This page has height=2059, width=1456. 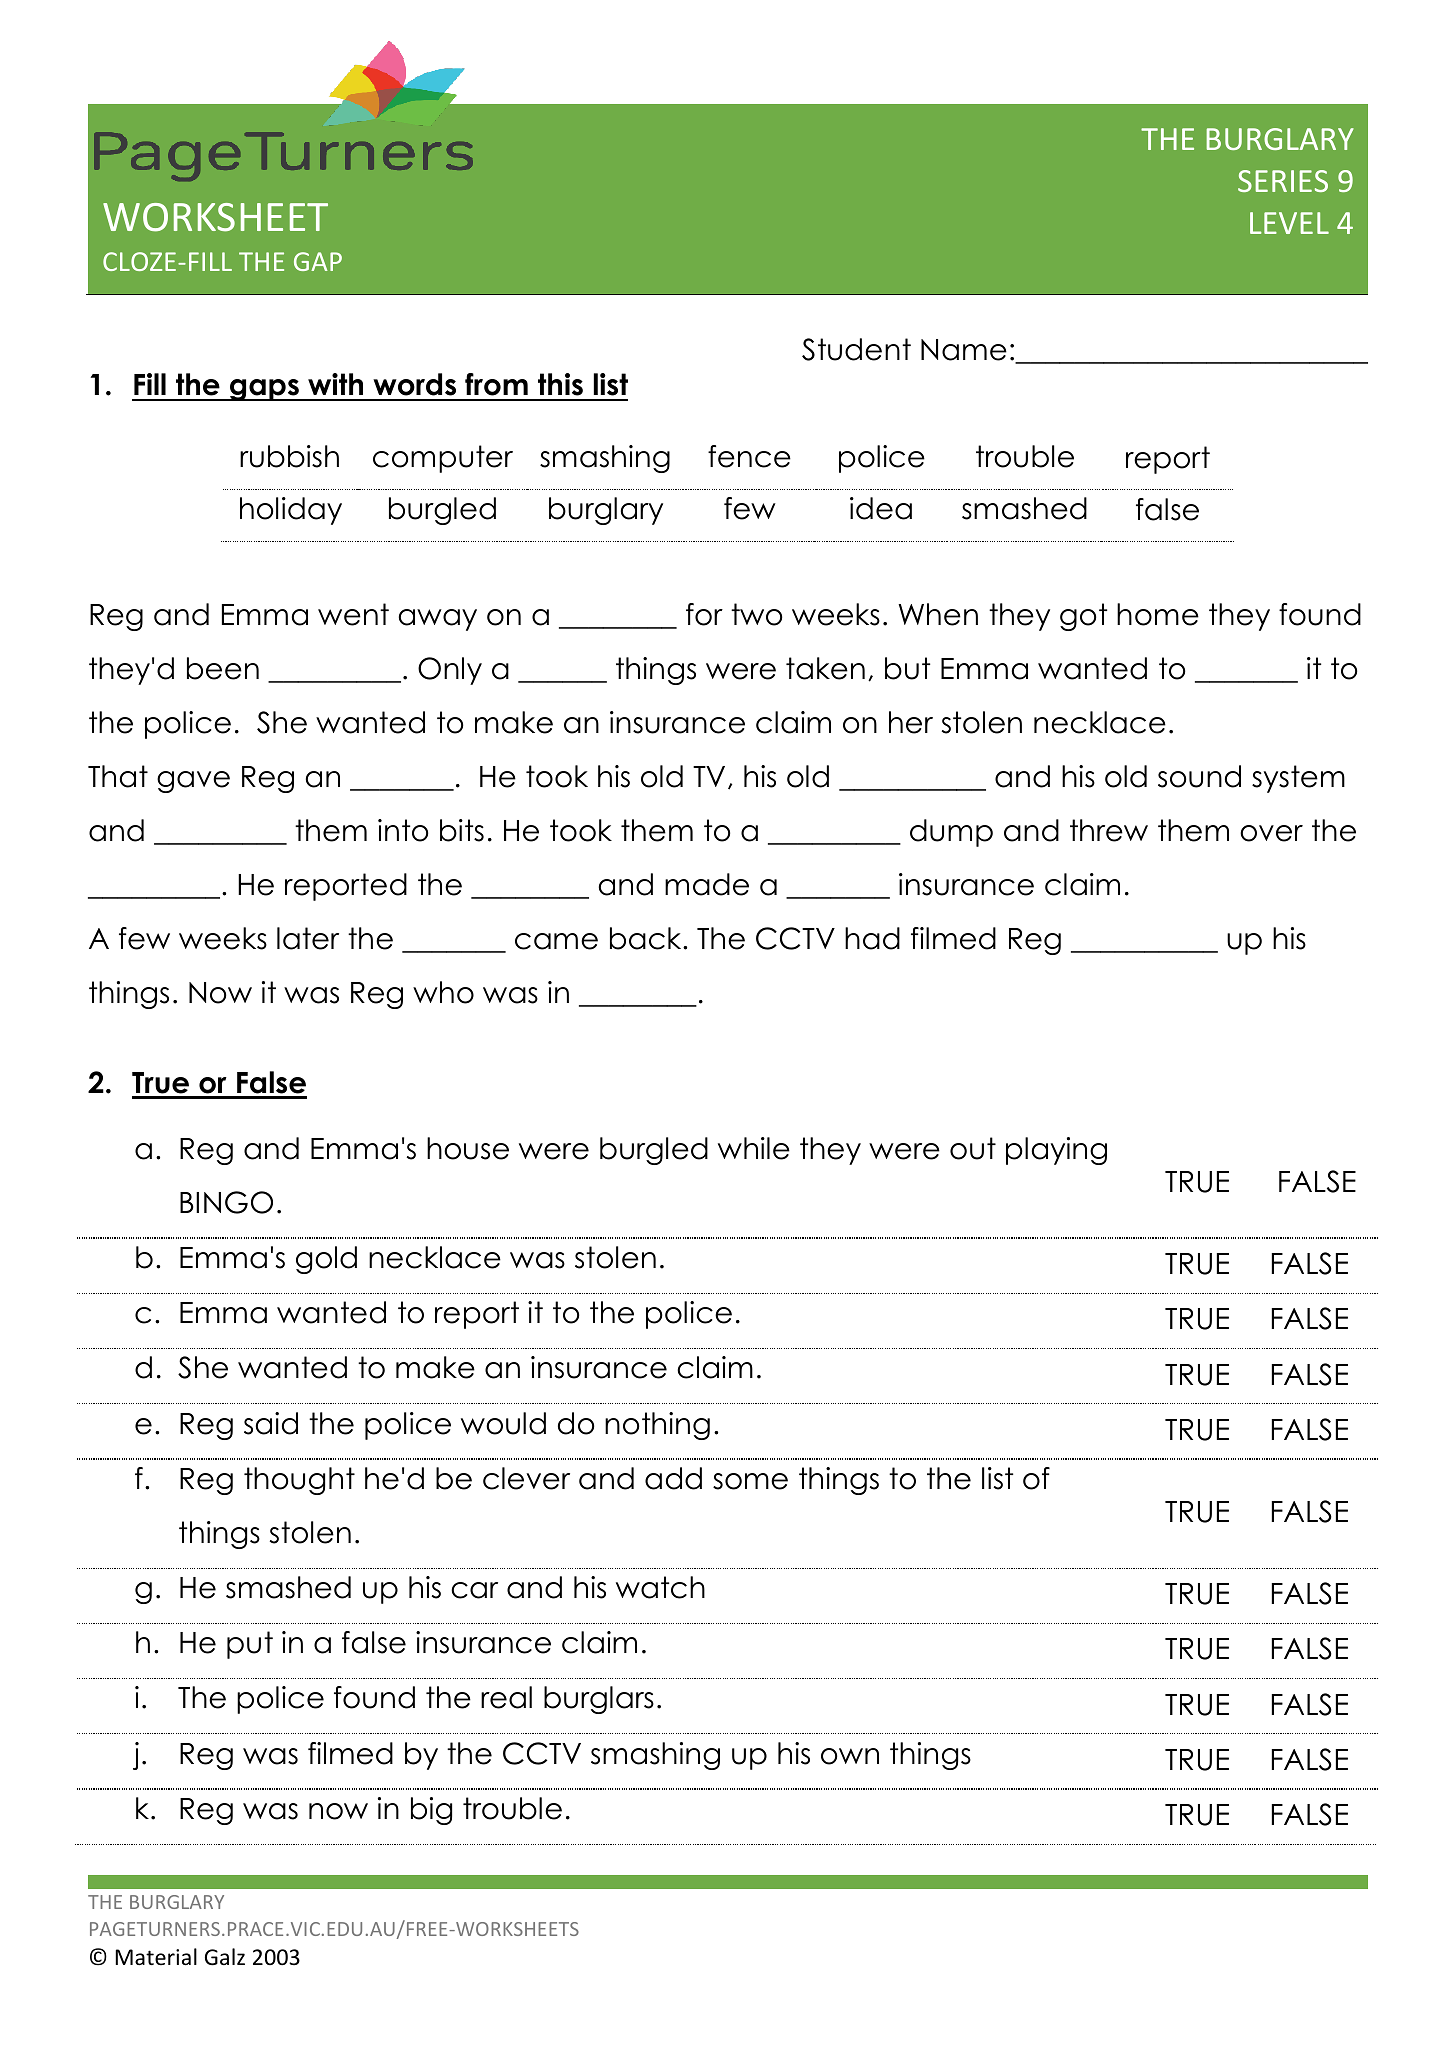 I want to click on own, so click(x=850, y=1756).
